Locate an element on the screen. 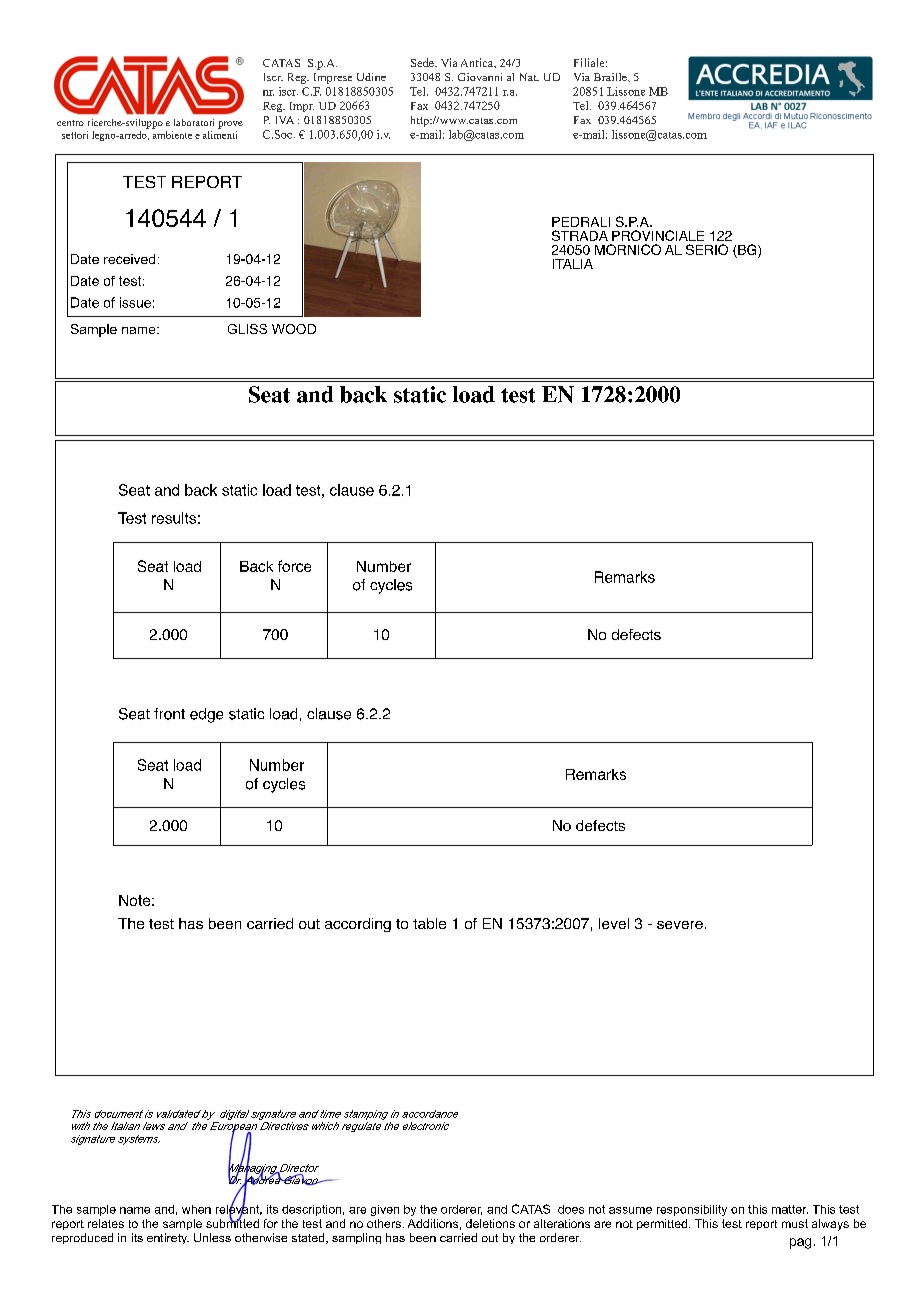  laboratori is located at coordinates (194, 122).
